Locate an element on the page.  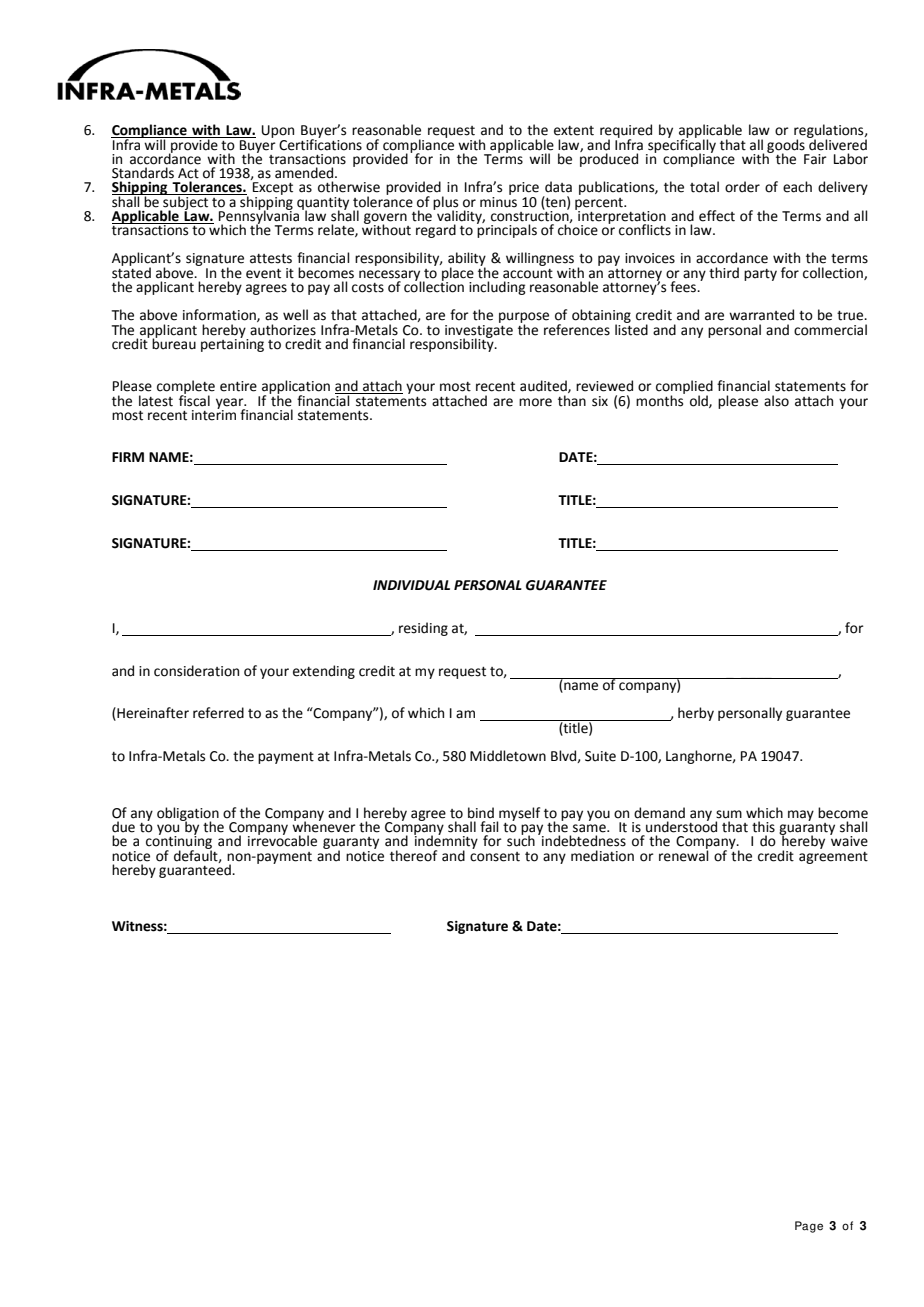
continuing is located at coordinates (179, 843).
